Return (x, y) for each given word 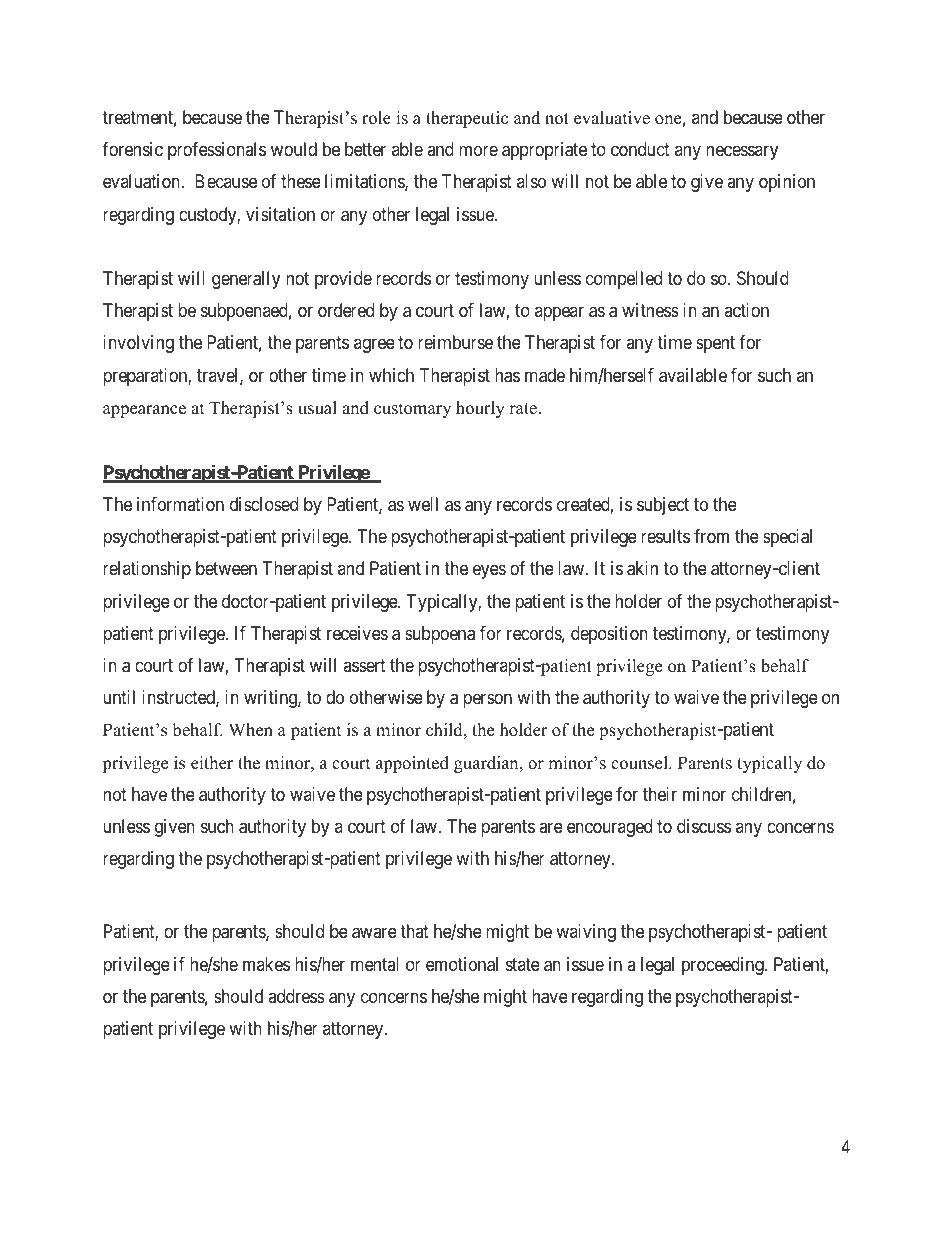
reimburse (455, 342)
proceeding (724, 966)
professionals (217, 151)
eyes (489, 572)
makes (266, 964)
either (212, 763)
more (478, 151)
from (711, 536)
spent (715, 345)
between (226, 568)
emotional (462, 964)
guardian (487, 764)
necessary (742, 153)
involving (138, 344)
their (660, 794)
